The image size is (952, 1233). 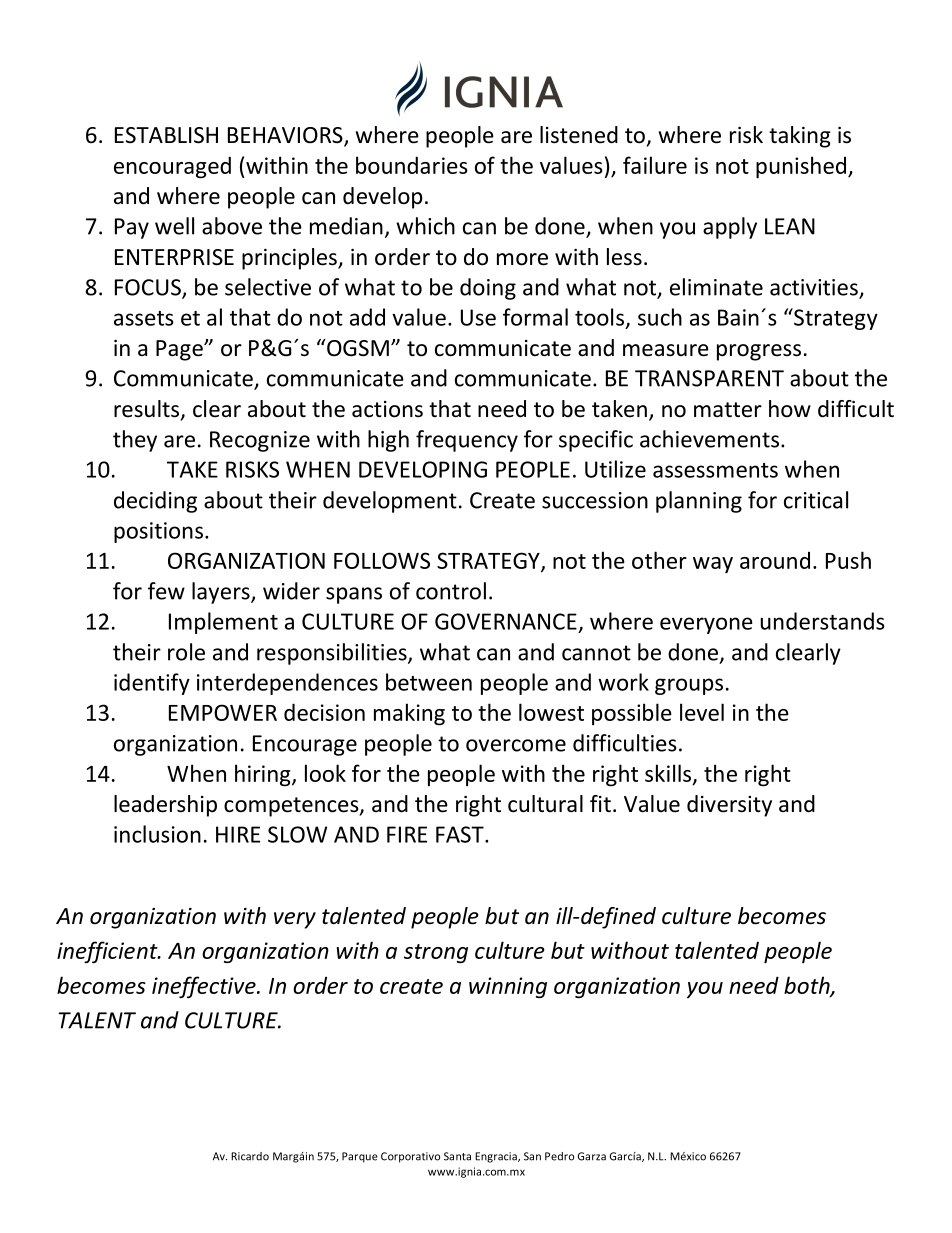 What do you see at coordinates (146, 409) in the document?
I see `results` at bounding box center [146, 409].
